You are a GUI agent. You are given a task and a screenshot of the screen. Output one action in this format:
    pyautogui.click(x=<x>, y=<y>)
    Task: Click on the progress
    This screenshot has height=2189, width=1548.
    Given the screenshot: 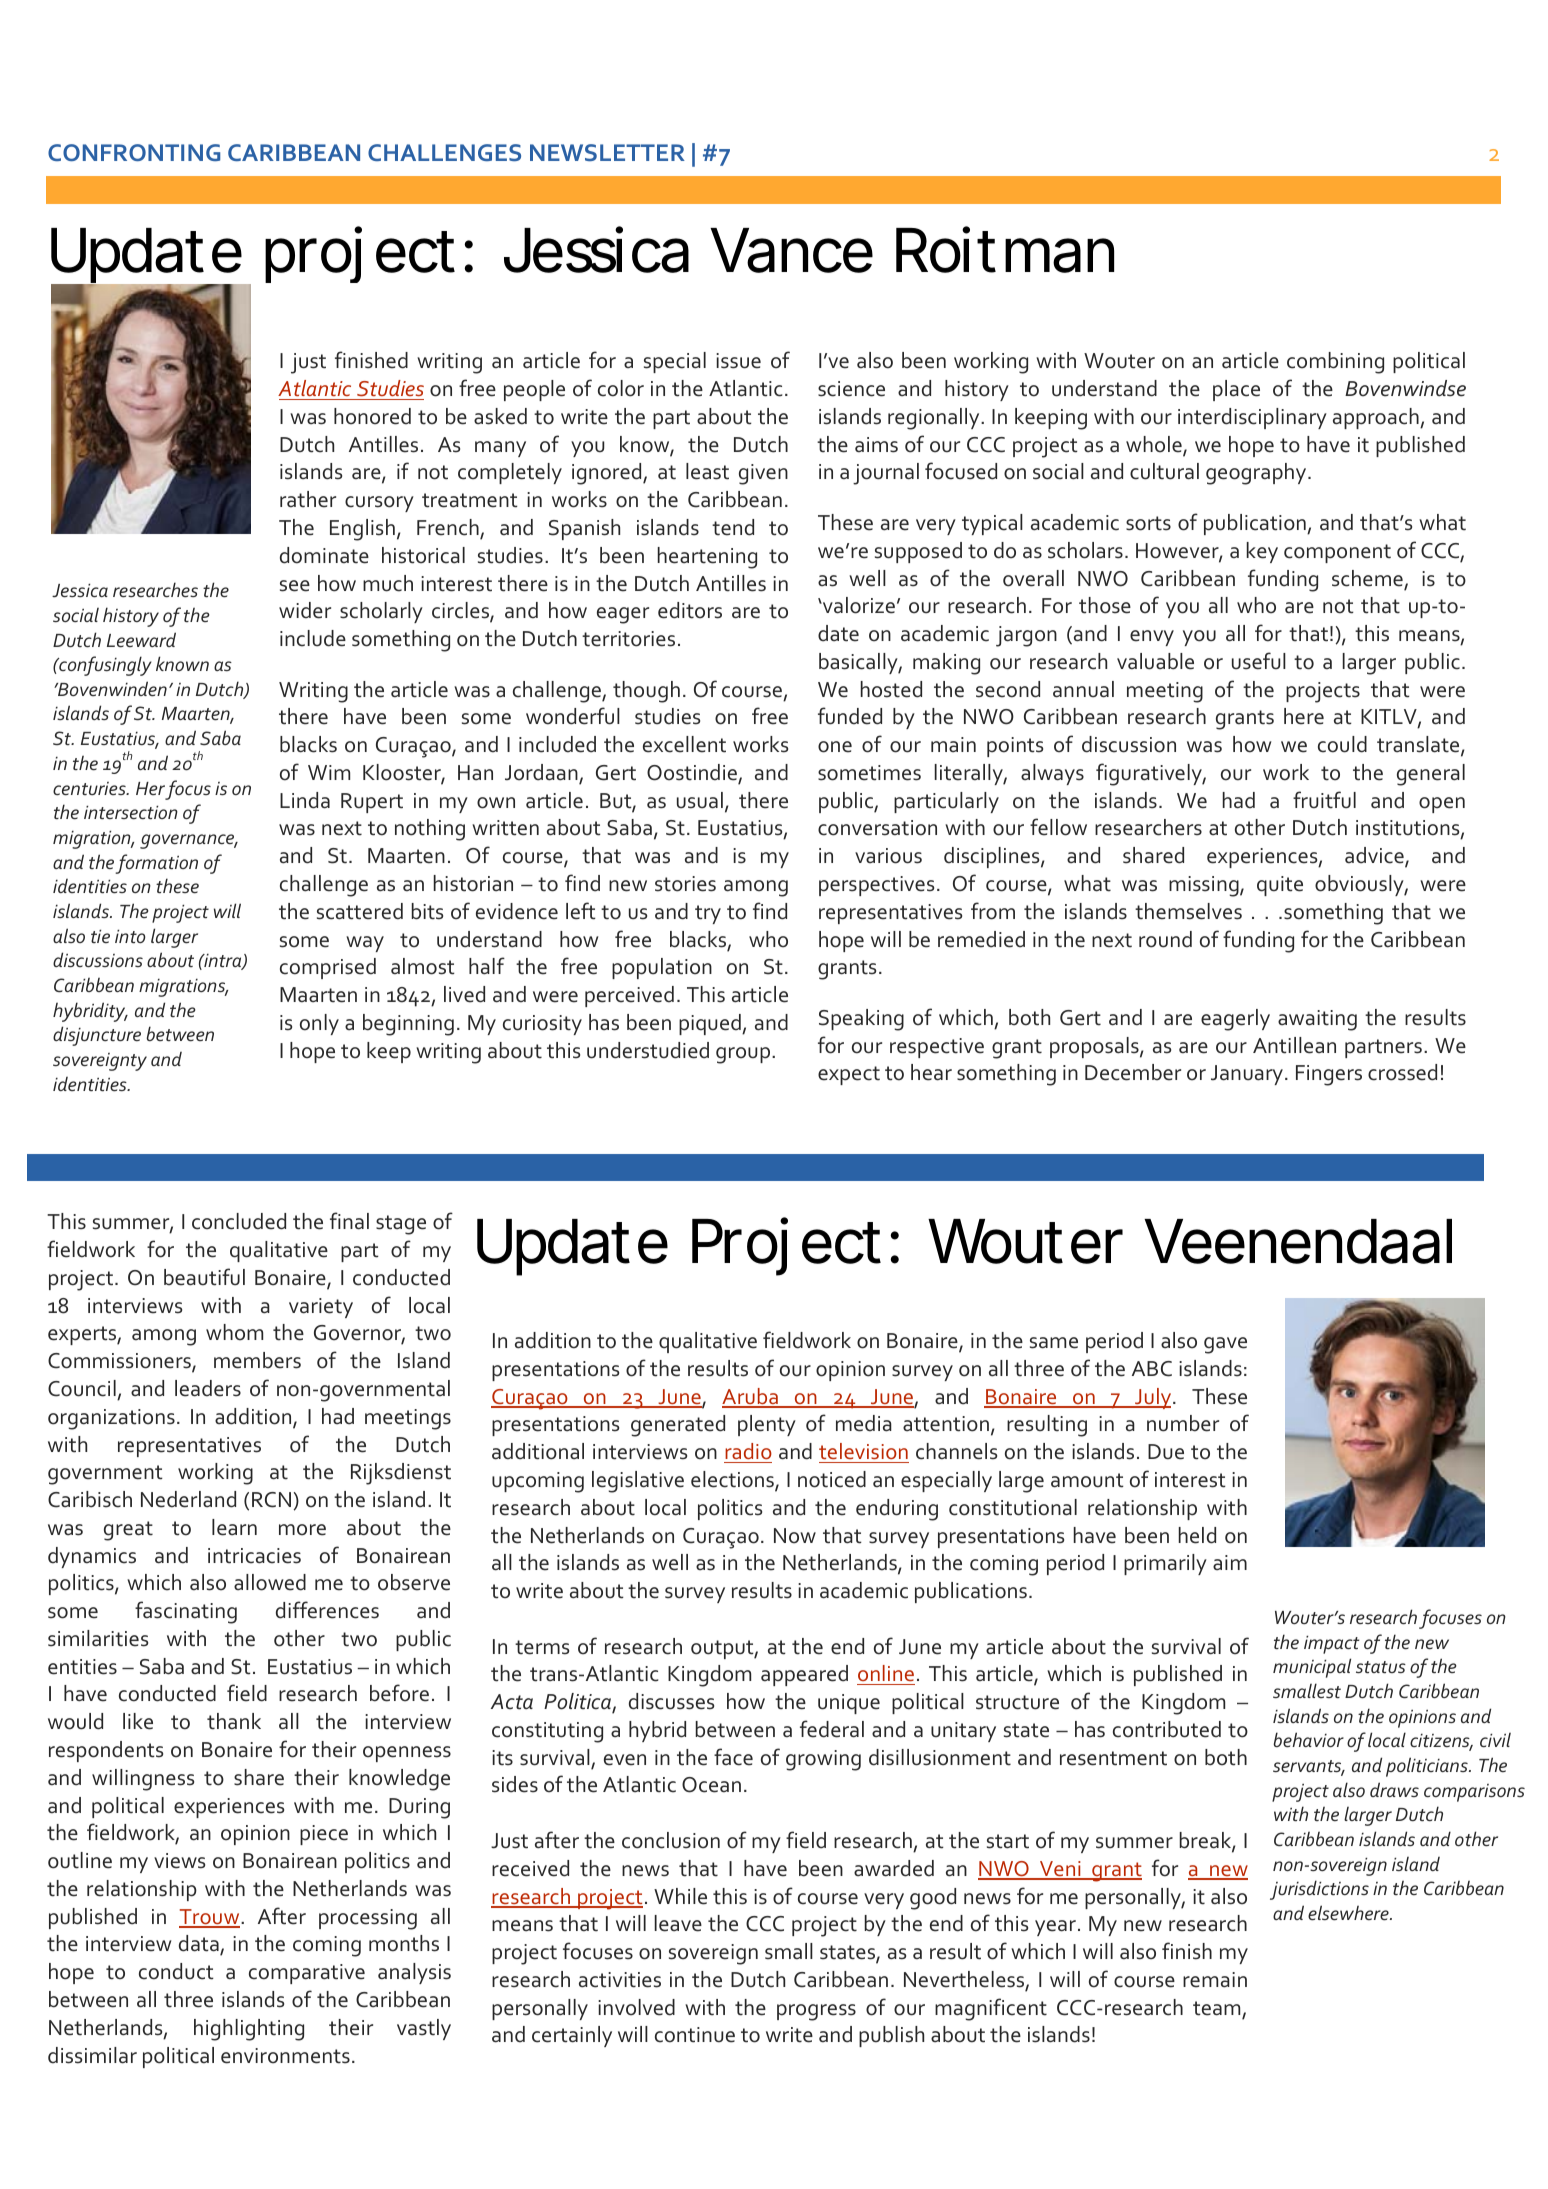 What is the action you would take?
    pyautogui.click(x=816, y=2012)
